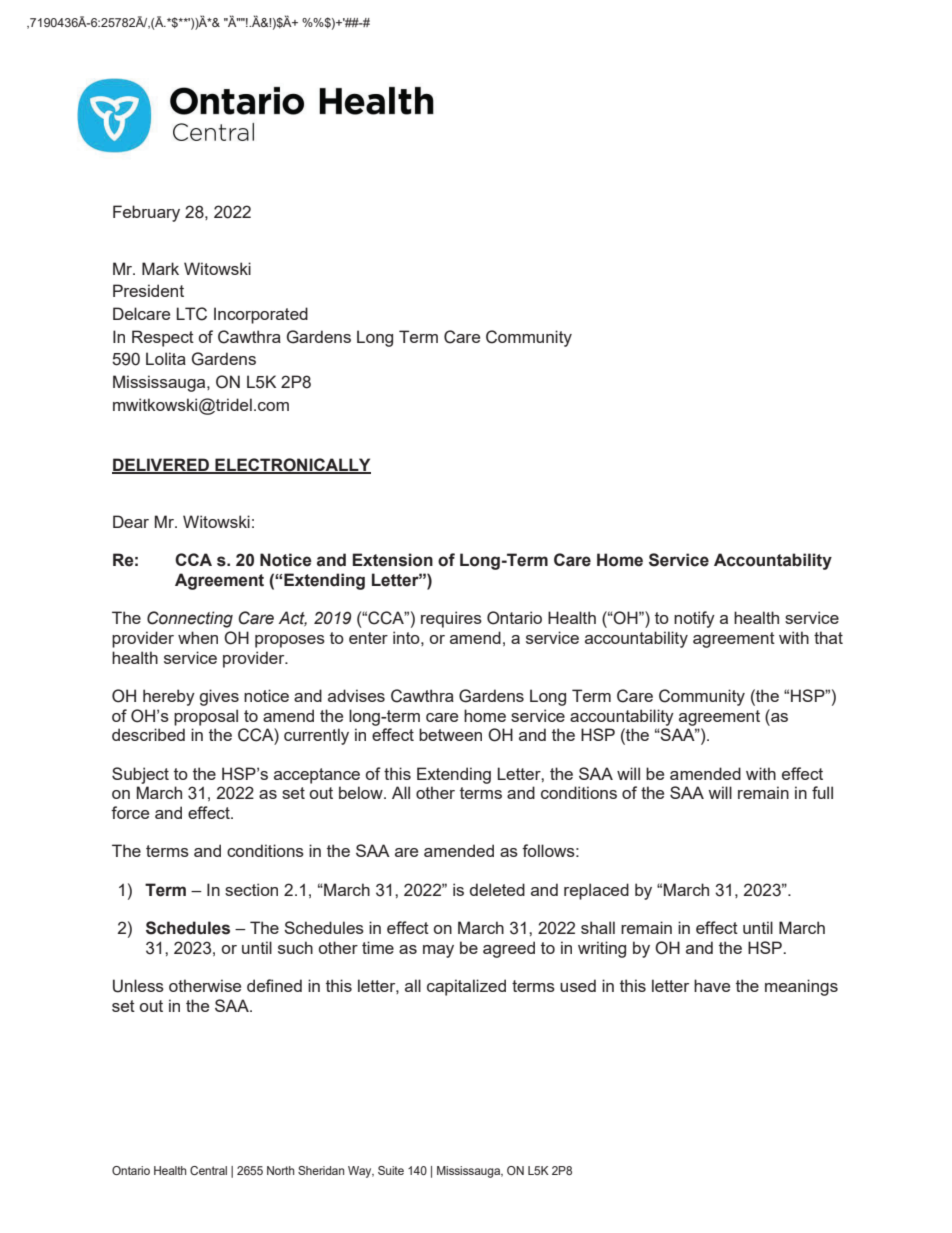 The image size is (952, 1233). What do you see at coordinates (694, 619) in the image?
I see `notify` at bounding box center [694, 619].
